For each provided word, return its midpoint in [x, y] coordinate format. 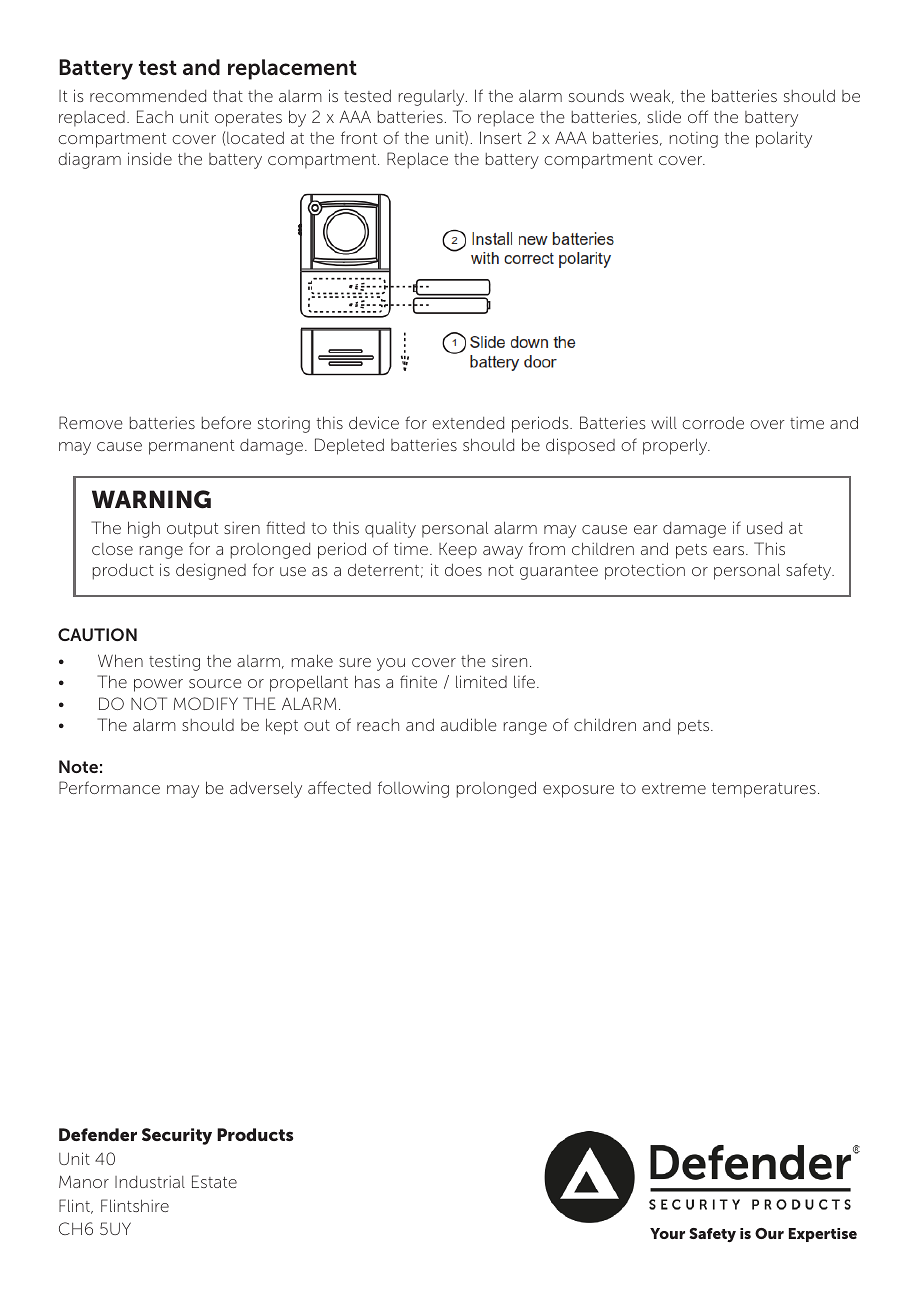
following [413, 789]
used [764, 528]
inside [150, 158]
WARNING [151, 499]
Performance [109, 787]
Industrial [150, 1182]
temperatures [764, 790]
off [698, 116]
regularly [433, 98]
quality [390, 530]
